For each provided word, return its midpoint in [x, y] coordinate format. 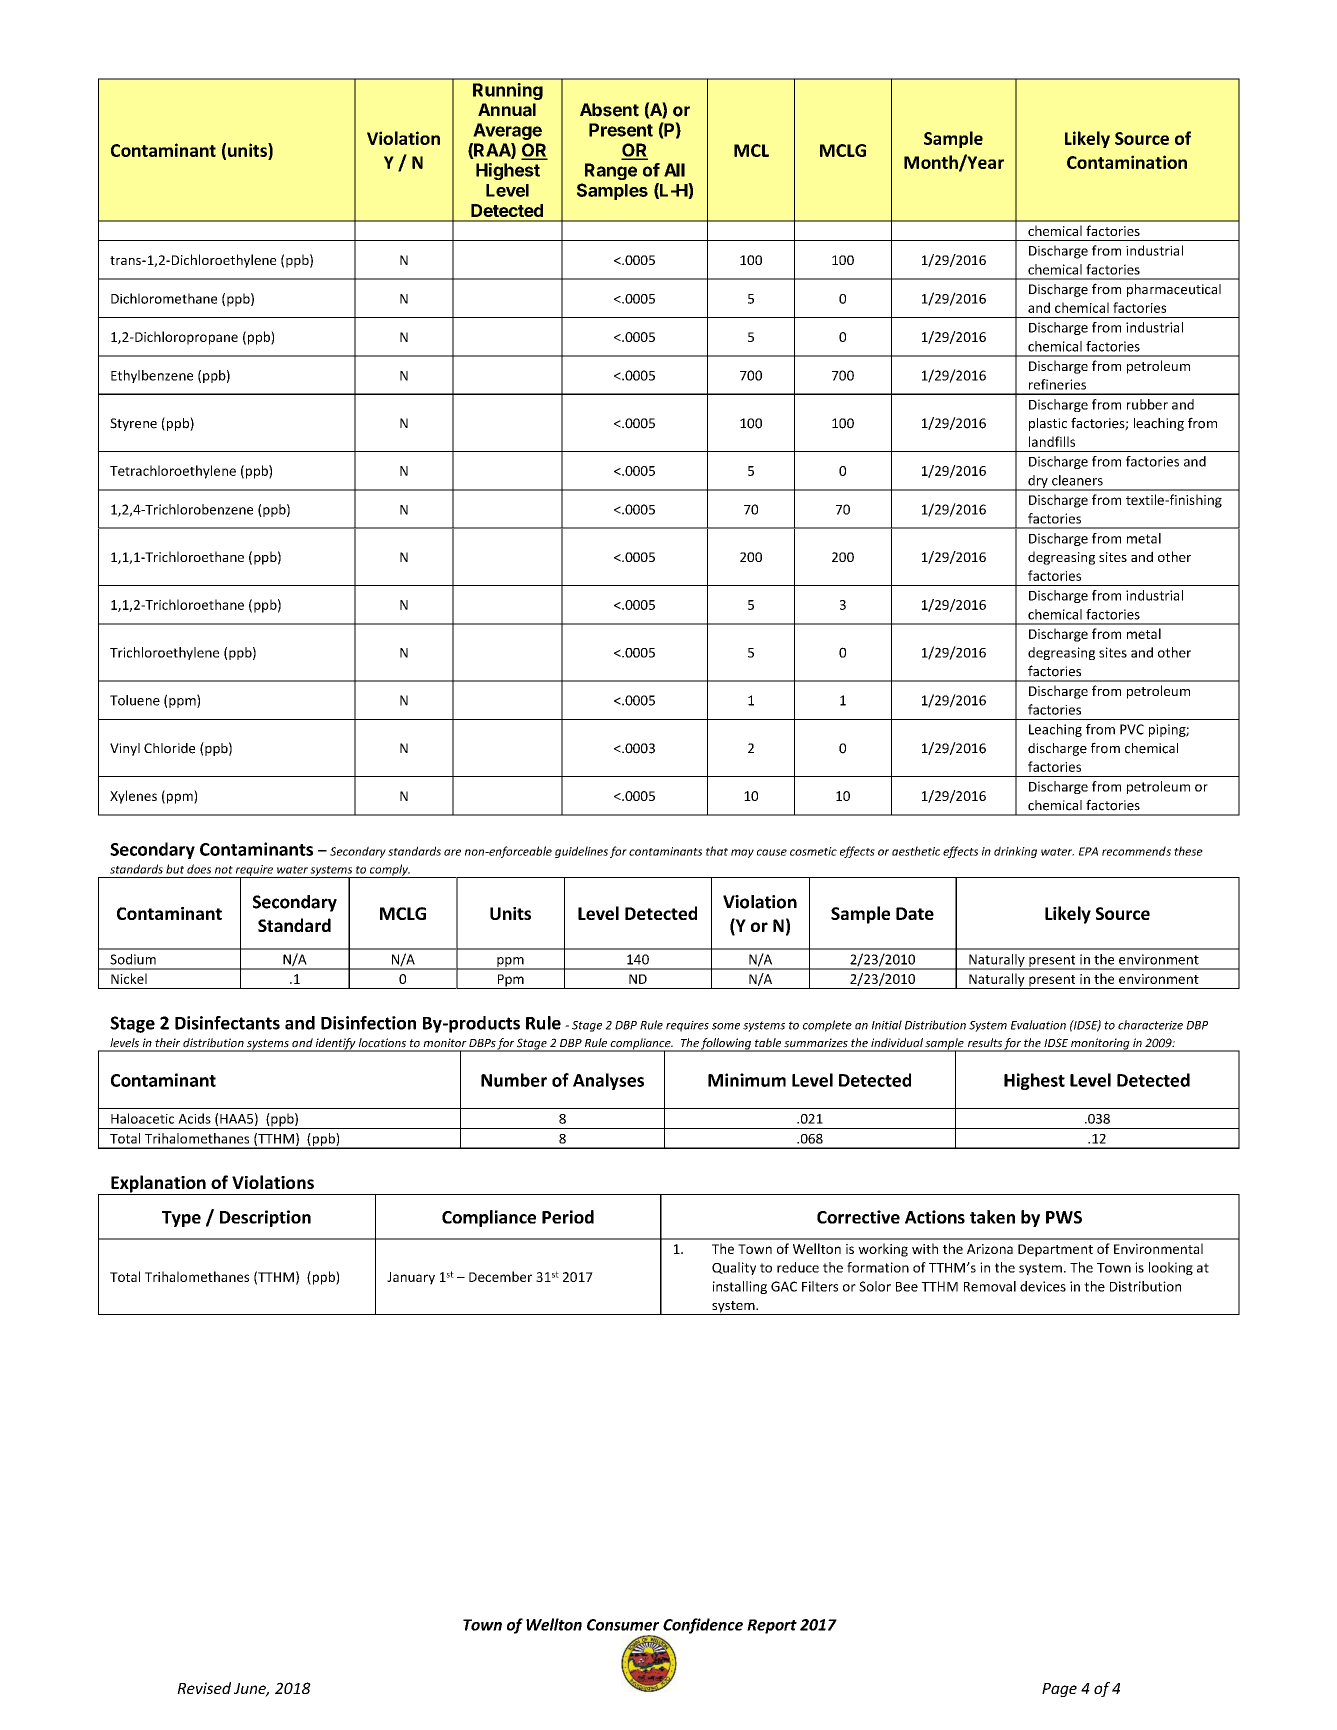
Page [1059, 1690]
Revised [204, 1688]
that [717, 851]
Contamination [1127, 162]
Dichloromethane [164, 298]
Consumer [623, 1625]
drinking [1015, 852]
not [224, 870]
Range [611, 171]
